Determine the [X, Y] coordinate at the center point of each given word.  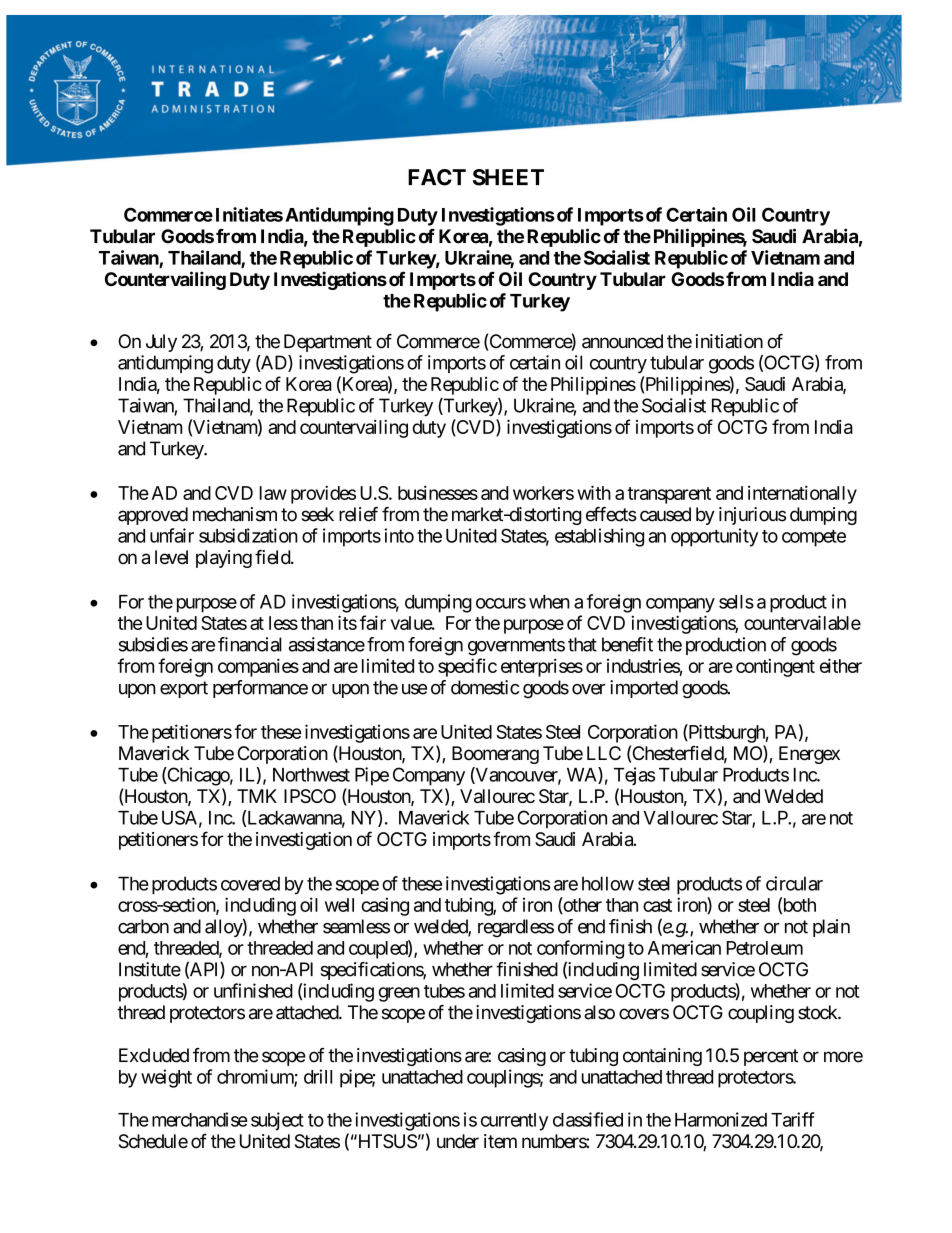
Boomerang [495, 755]
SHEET [508, 177]
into [399, 535]
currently [514, 1122]
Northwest [311, 775]
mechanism [235, 514]
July [161, 343]
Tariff [793, 1119]
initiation [729, 341]
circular [794, 883]
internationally [802, 494]
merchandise [200, 1119]
